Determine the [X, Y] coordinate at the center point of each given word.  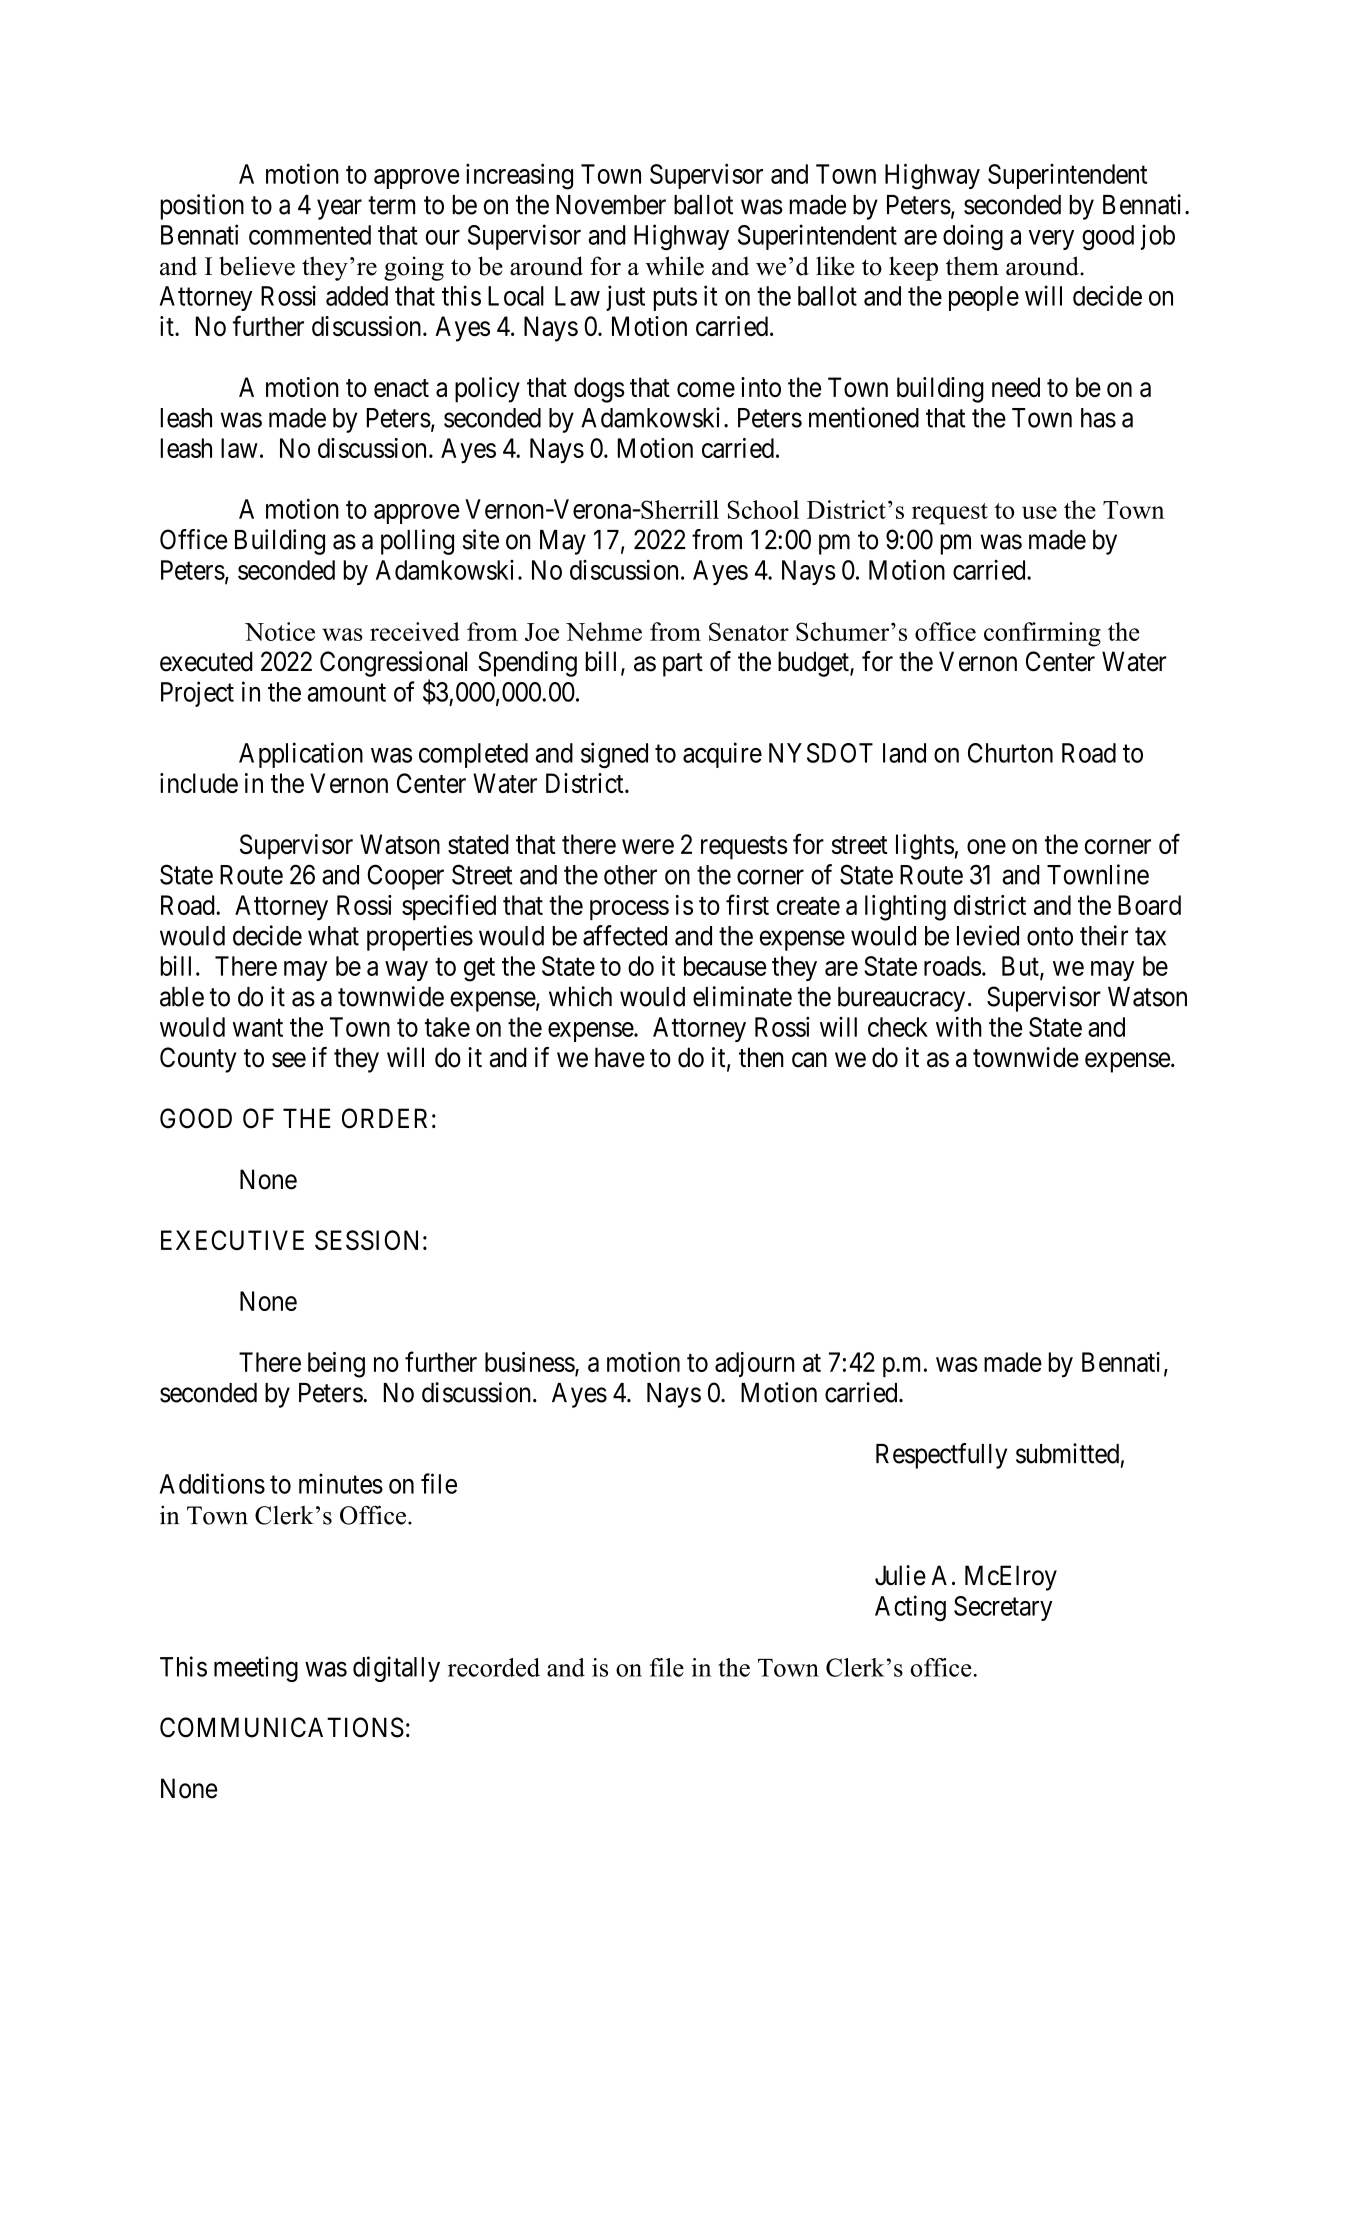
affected [625, 935]
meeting [256, 1669]
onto [1050, 936]
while [675, 266]
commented [310, 235]
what [333, 936]
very [1051, 240]
